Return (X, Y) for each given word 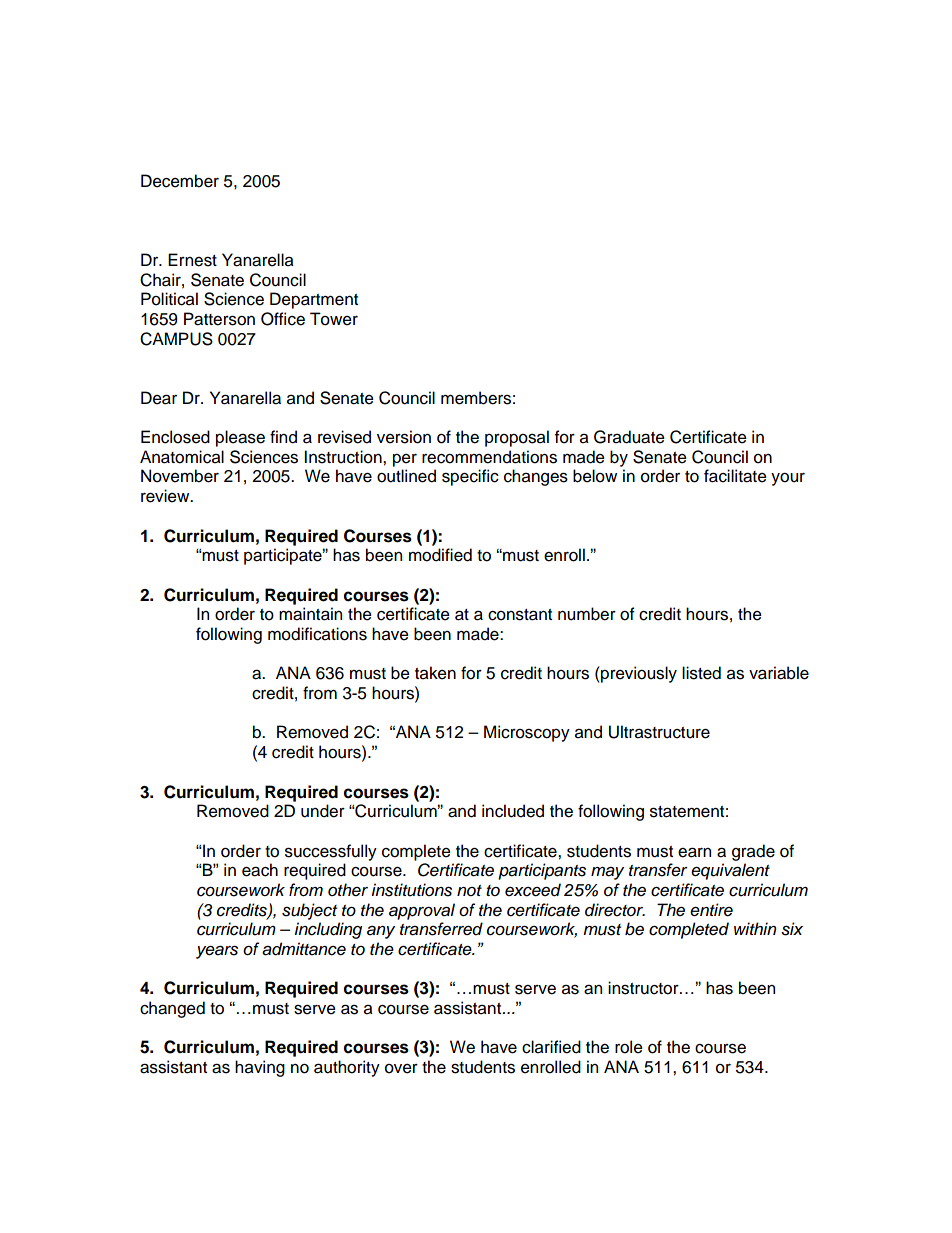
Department (314, 300)
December (180, 181)
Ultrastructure (659, 732)
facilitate (735, 476)
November (180, 476)
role (629, 1047)
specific (470, 477)
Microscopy (527, 733)
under (323, 811)
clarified (551, 1047)
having (260, 1068)
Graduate (629, 437)
